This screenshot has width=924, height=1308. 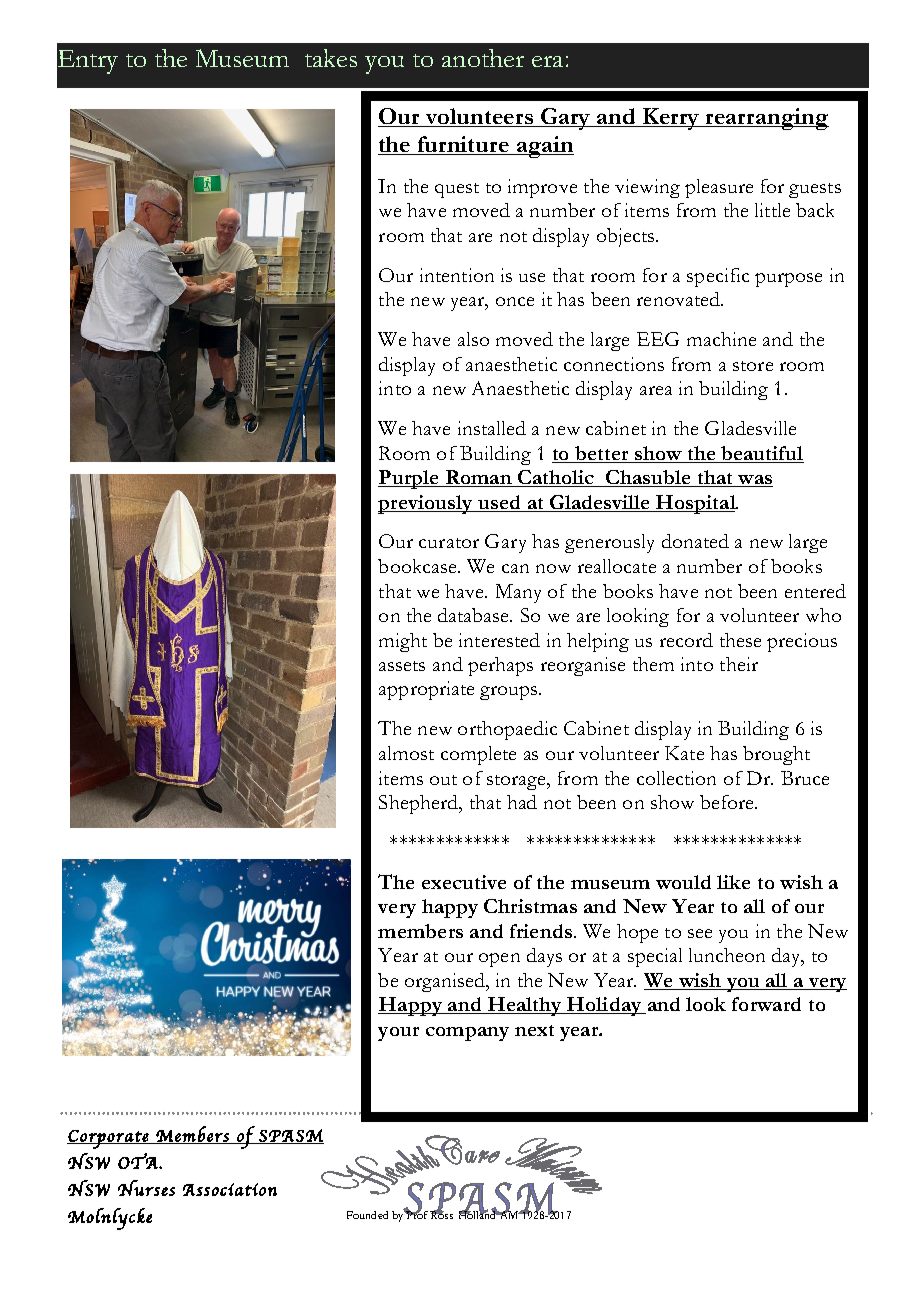 What do you see at coordinates (403, 642) in the screenshot?
I see `might` at bounding box center [403, 642].
